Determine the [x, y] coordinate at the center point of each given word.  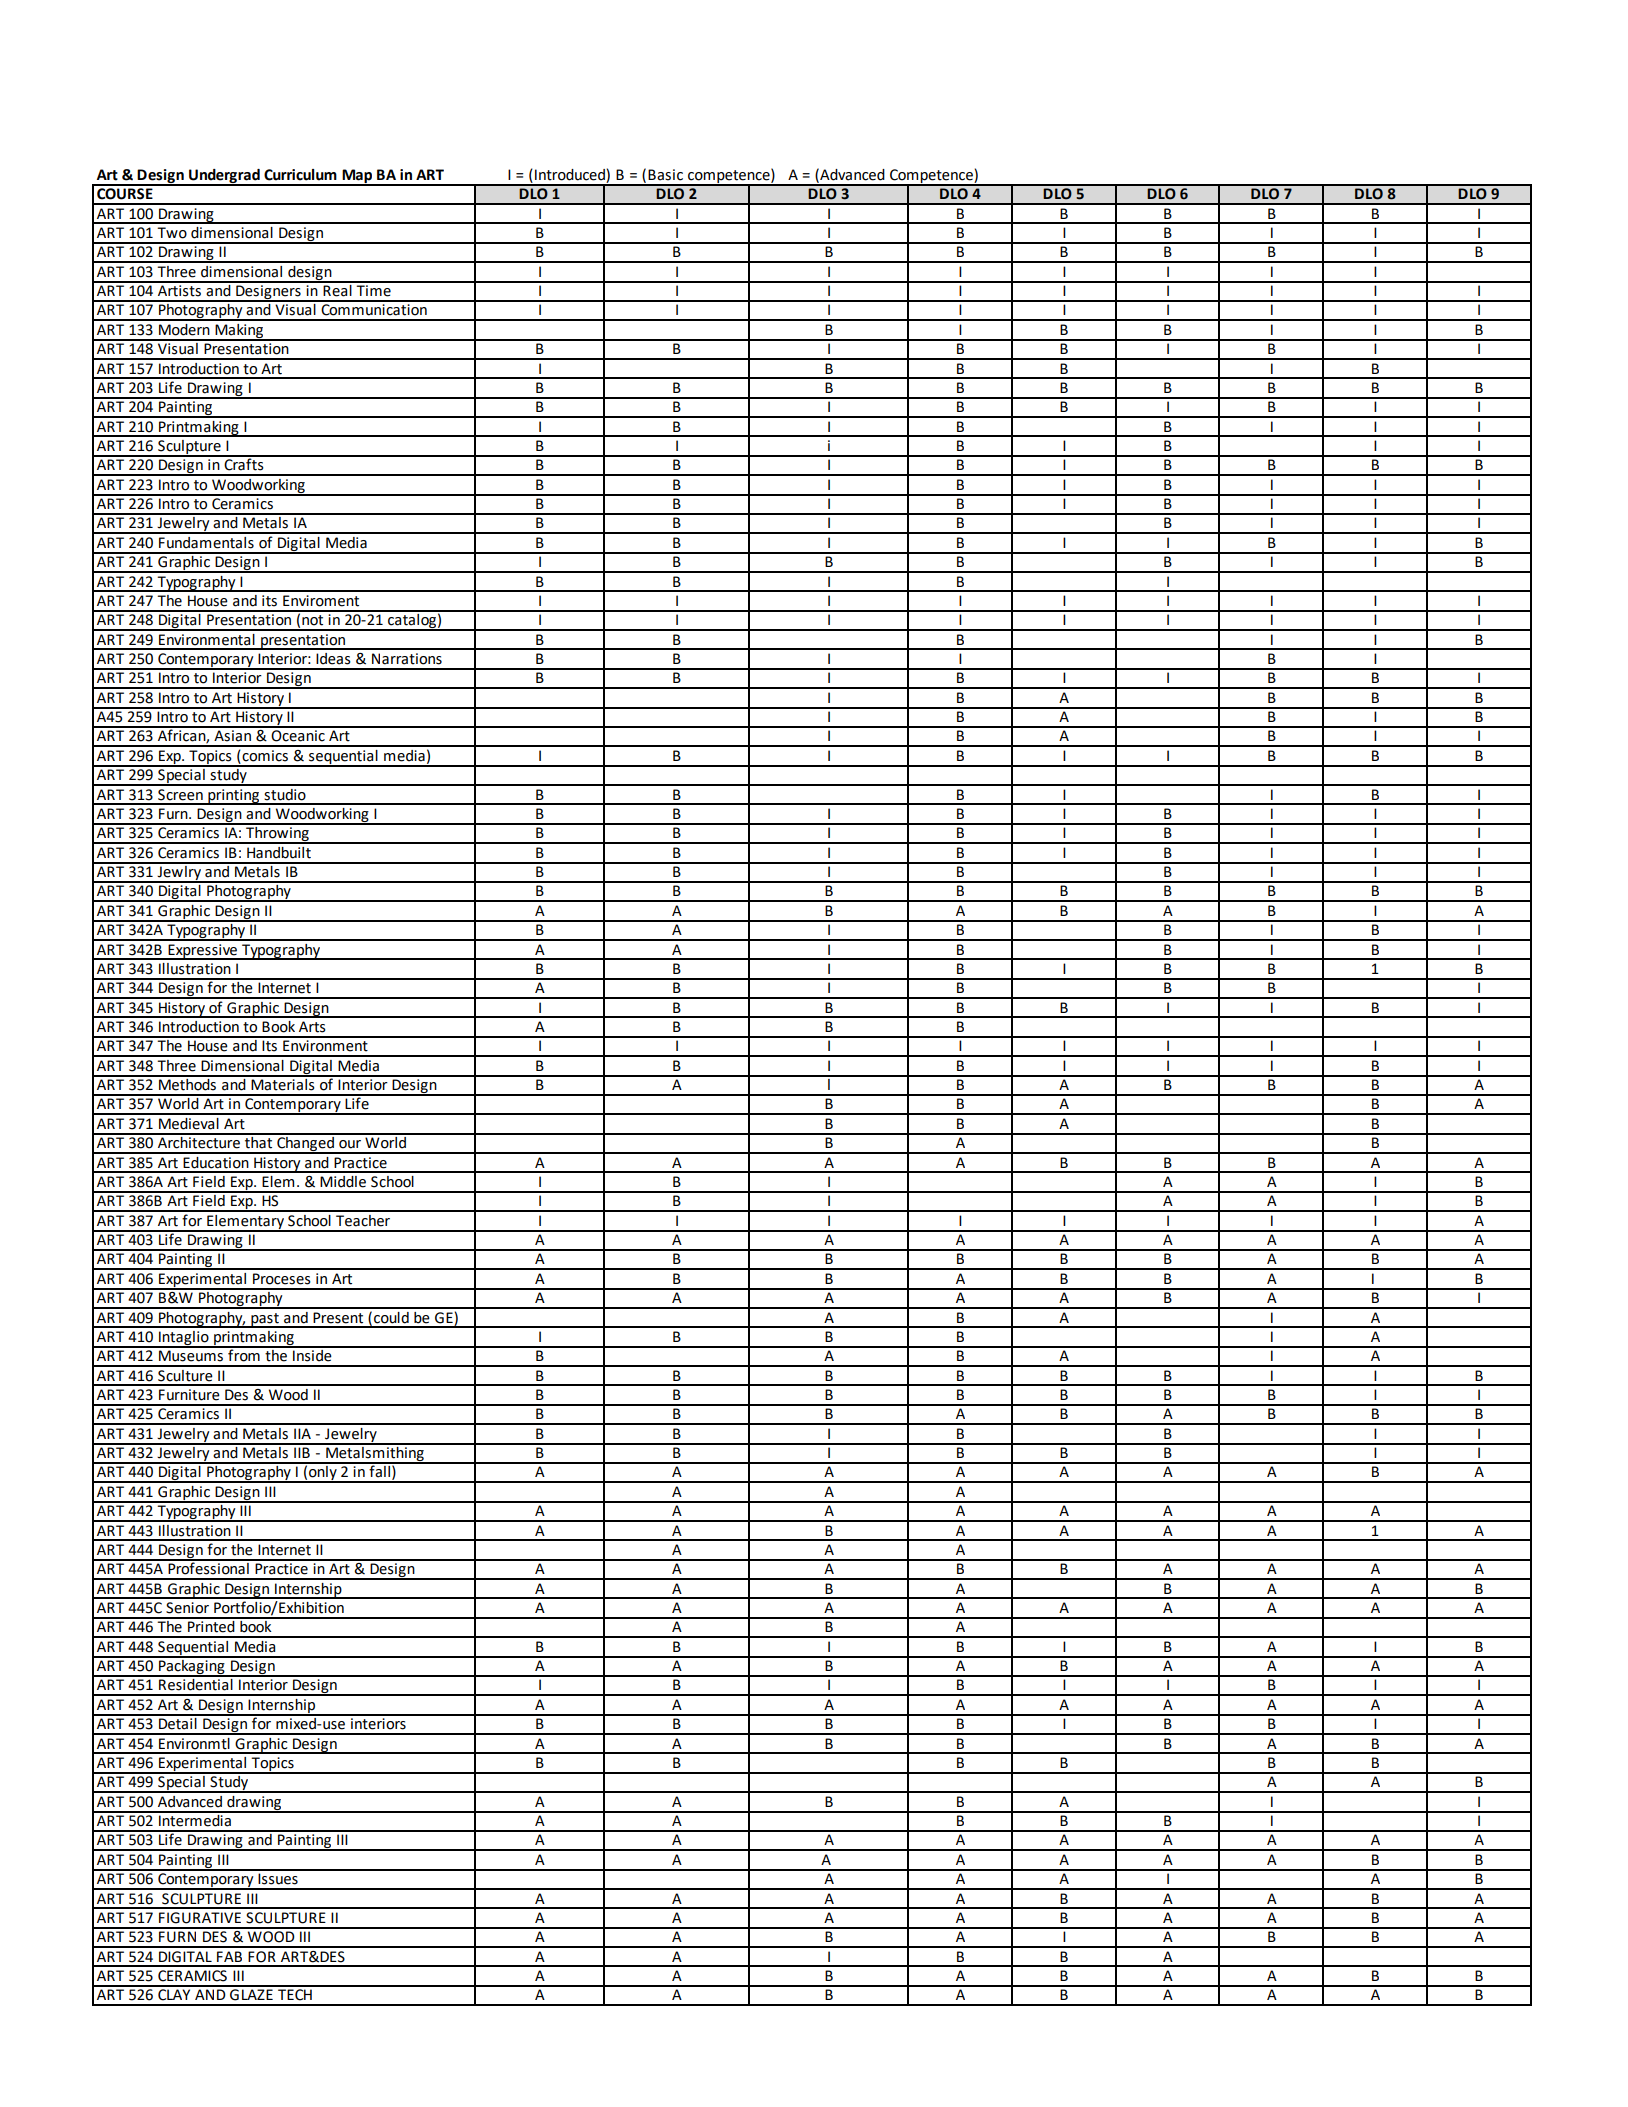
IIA [302, 1433]
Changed [305, 1144]
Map [357, 177]
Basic [665, 175]
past [265, 1320]
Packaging [192, 1667]
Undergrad [224, 177]
